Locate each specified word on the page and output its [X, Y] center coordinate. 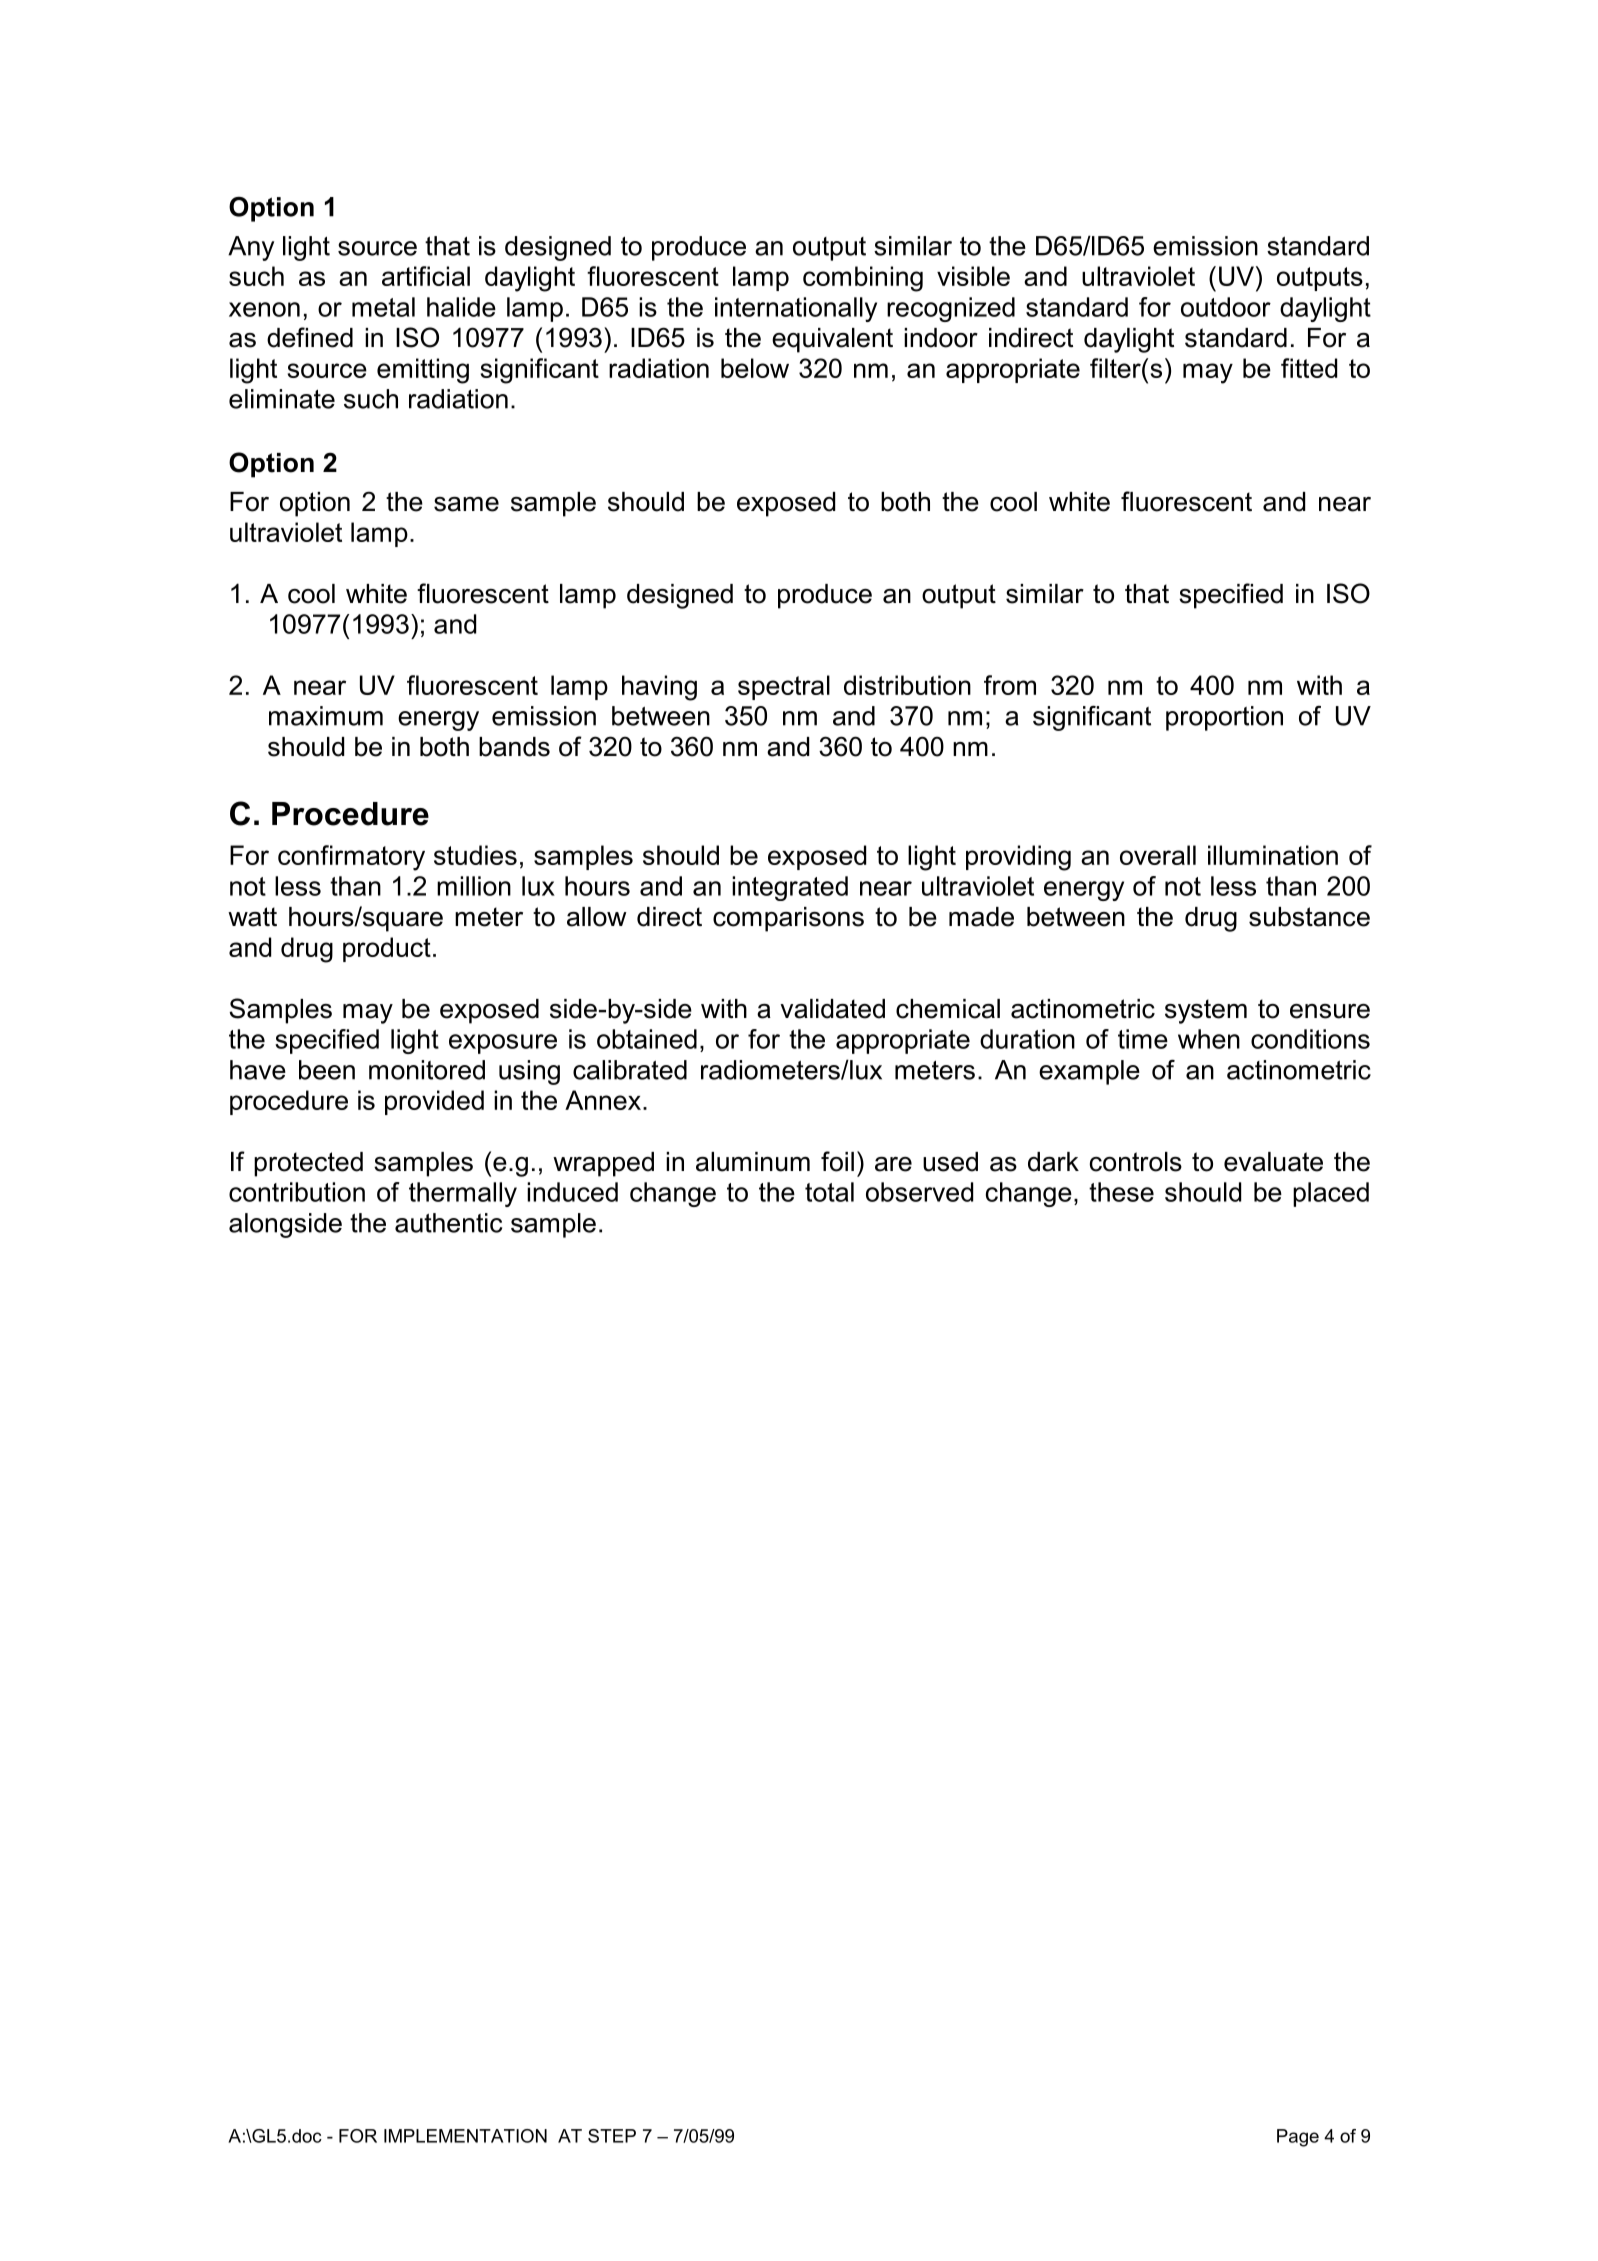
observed [919, 1192]
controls [1136, 1162]
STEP [612, 2136]
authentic [448, 1223]
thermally [463, 1194]
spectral [784, 687]
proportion [1224, 718]
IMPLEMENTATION [465, 2136]
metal [383, 307]
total [829, 1192]
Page [1298, 2138]
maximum [326, 716]
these [1121, 1192]
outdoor [1226, 307]
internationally [796, 309]
